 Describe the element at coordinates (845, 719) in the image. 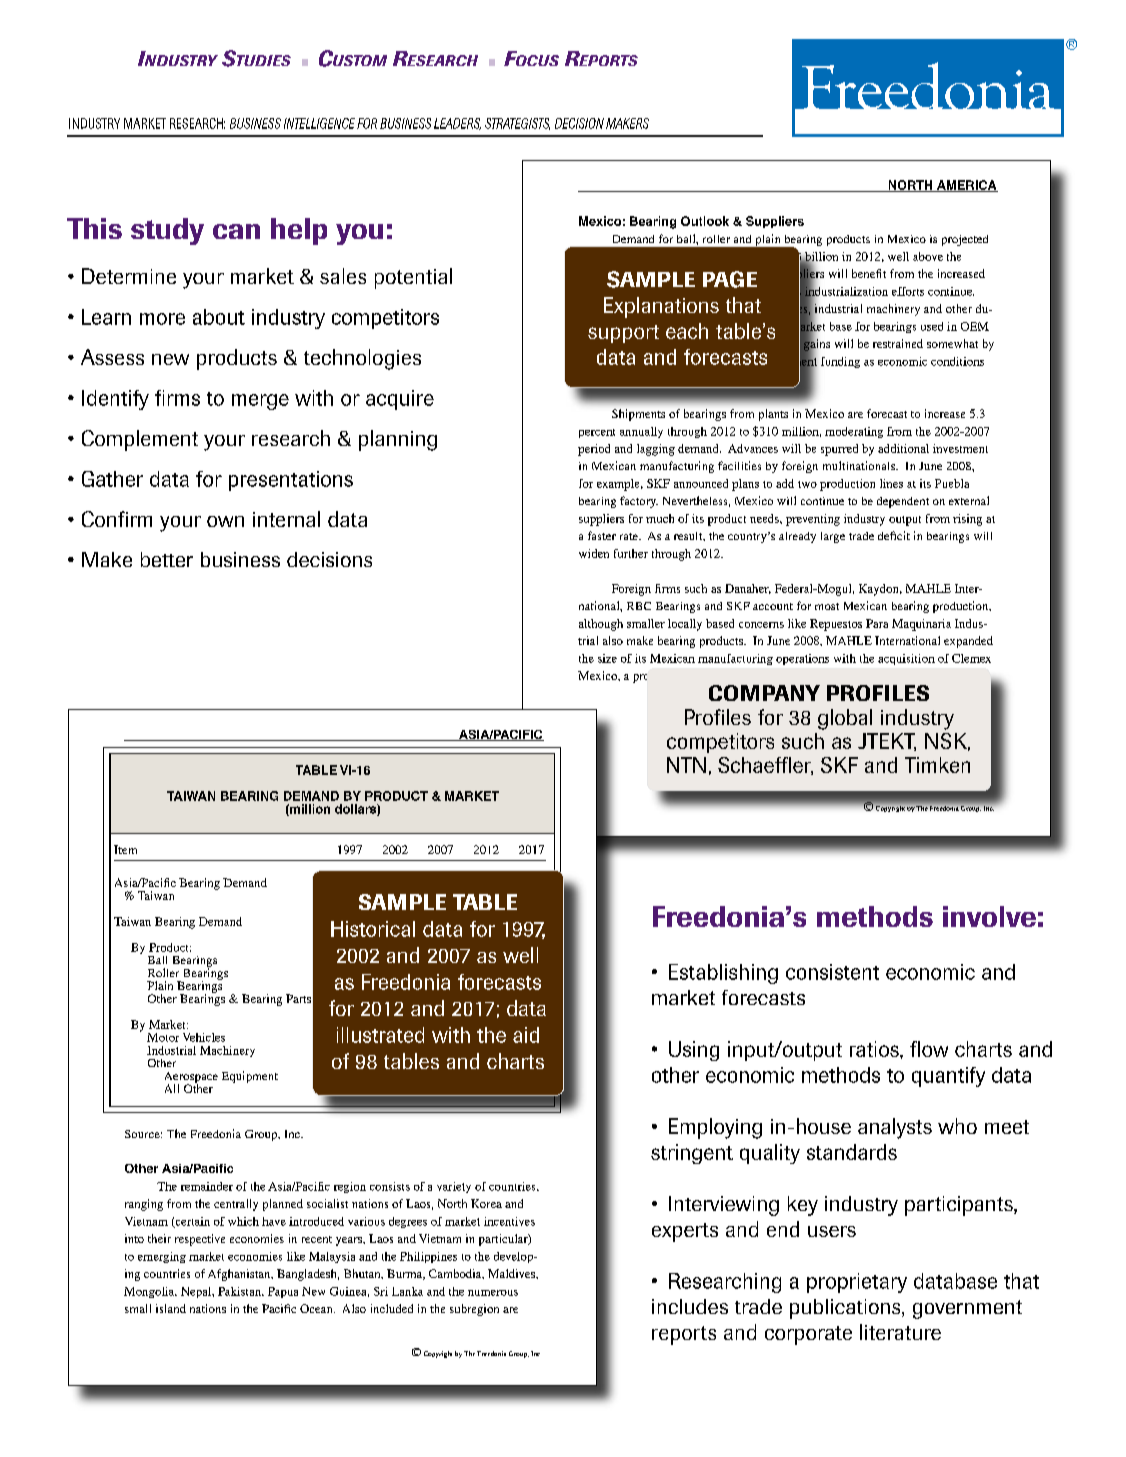

I see `global` at that location.
